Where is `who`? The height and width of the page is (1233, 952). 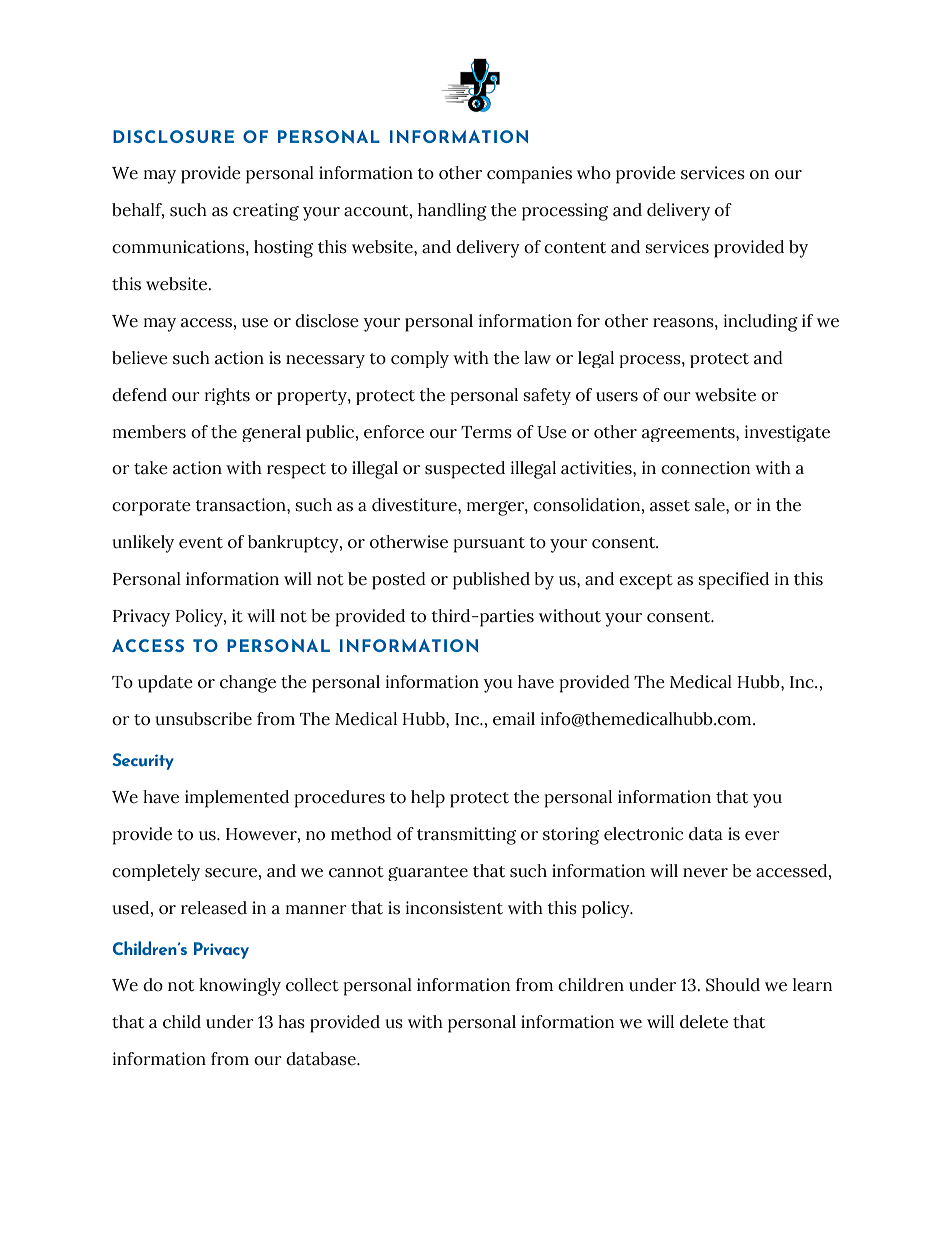 who is located at coordinates (594, 173).
